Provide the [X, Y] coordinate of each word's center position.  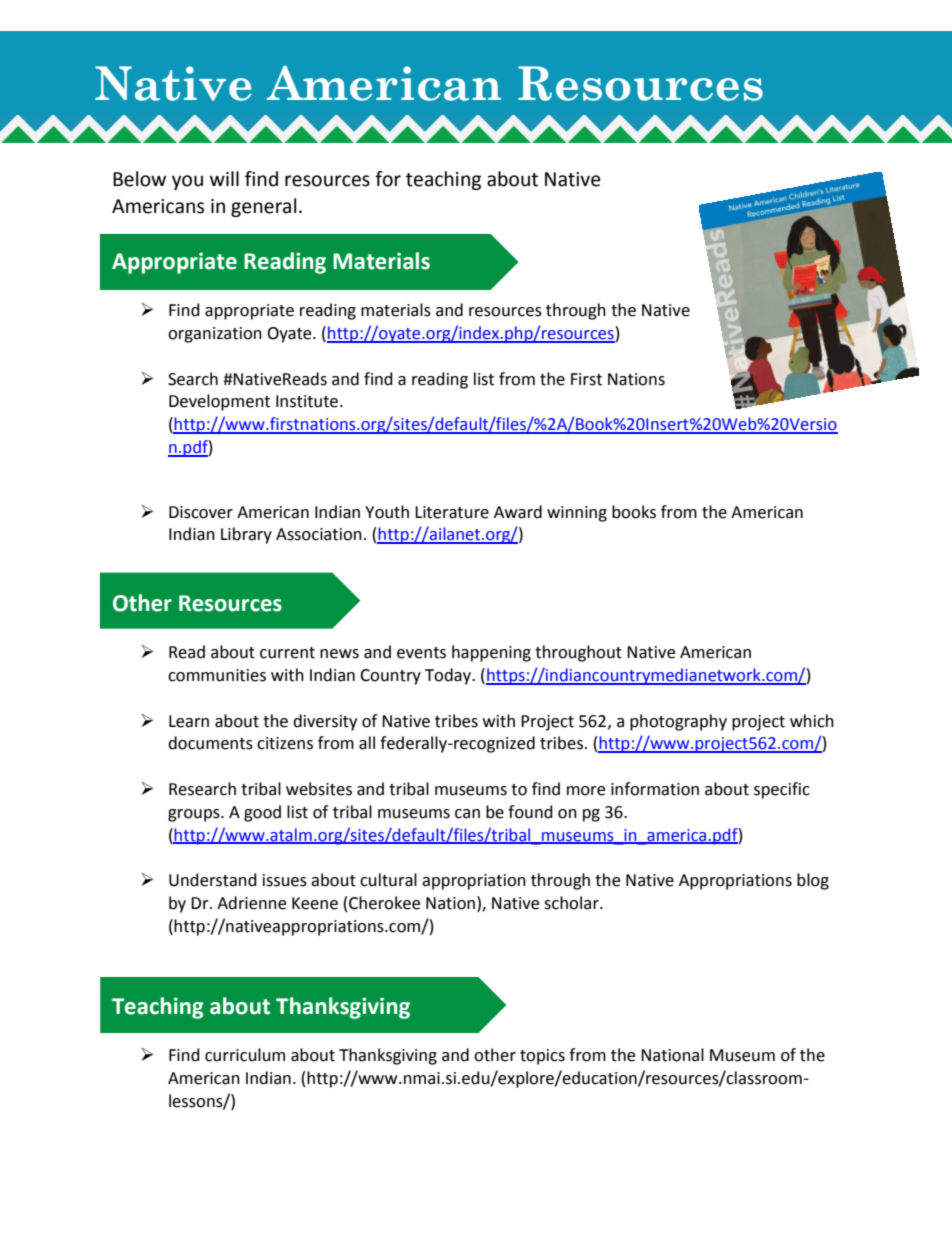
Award [518, 512]
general [263, 207]
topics [542, 1057]
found [530, 812]
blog [813, 881]
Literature [452, 512]
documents [210, 743]
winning [577, 514]
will [224, 178]
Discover [201, 512]
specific [782, 790]
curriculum [245, 1055]
